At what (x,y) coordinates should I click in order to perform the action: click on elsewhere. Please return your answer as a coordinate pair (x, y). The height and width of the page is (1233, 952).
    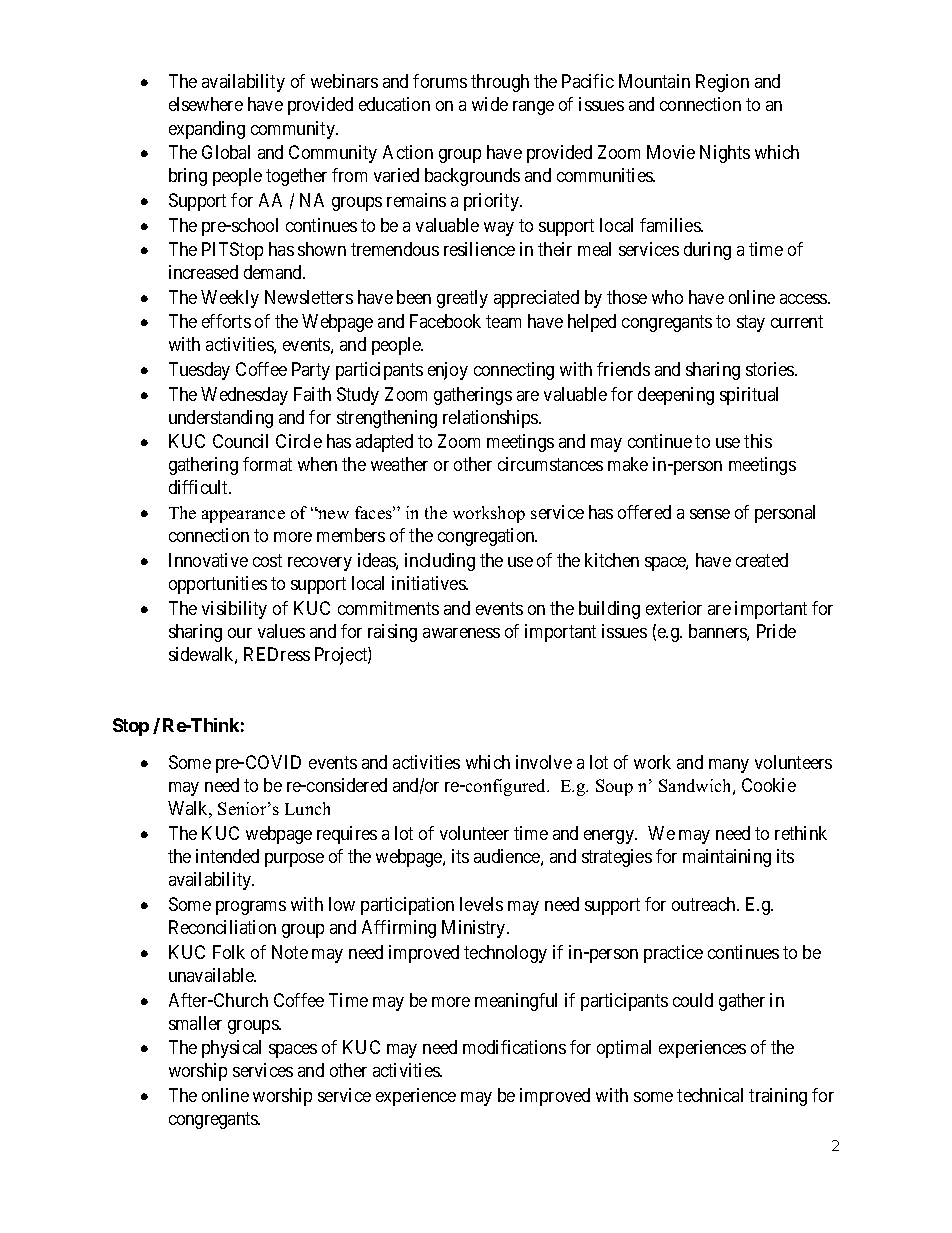
    Looking at the image, I should click on (206, 104).
